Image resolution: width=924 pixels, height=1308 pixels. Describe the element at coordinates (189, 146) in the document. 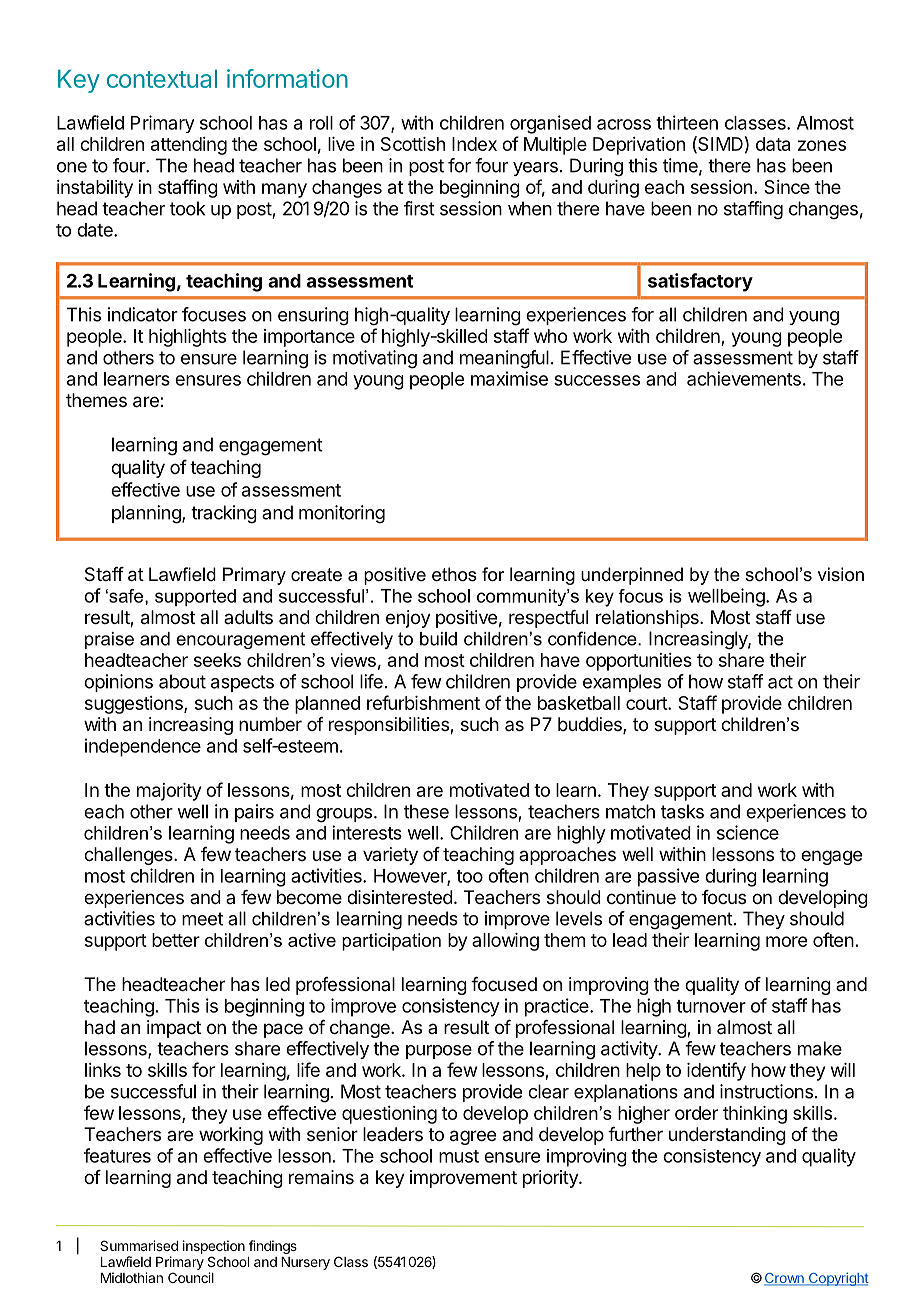

I see `attending` at that location.
